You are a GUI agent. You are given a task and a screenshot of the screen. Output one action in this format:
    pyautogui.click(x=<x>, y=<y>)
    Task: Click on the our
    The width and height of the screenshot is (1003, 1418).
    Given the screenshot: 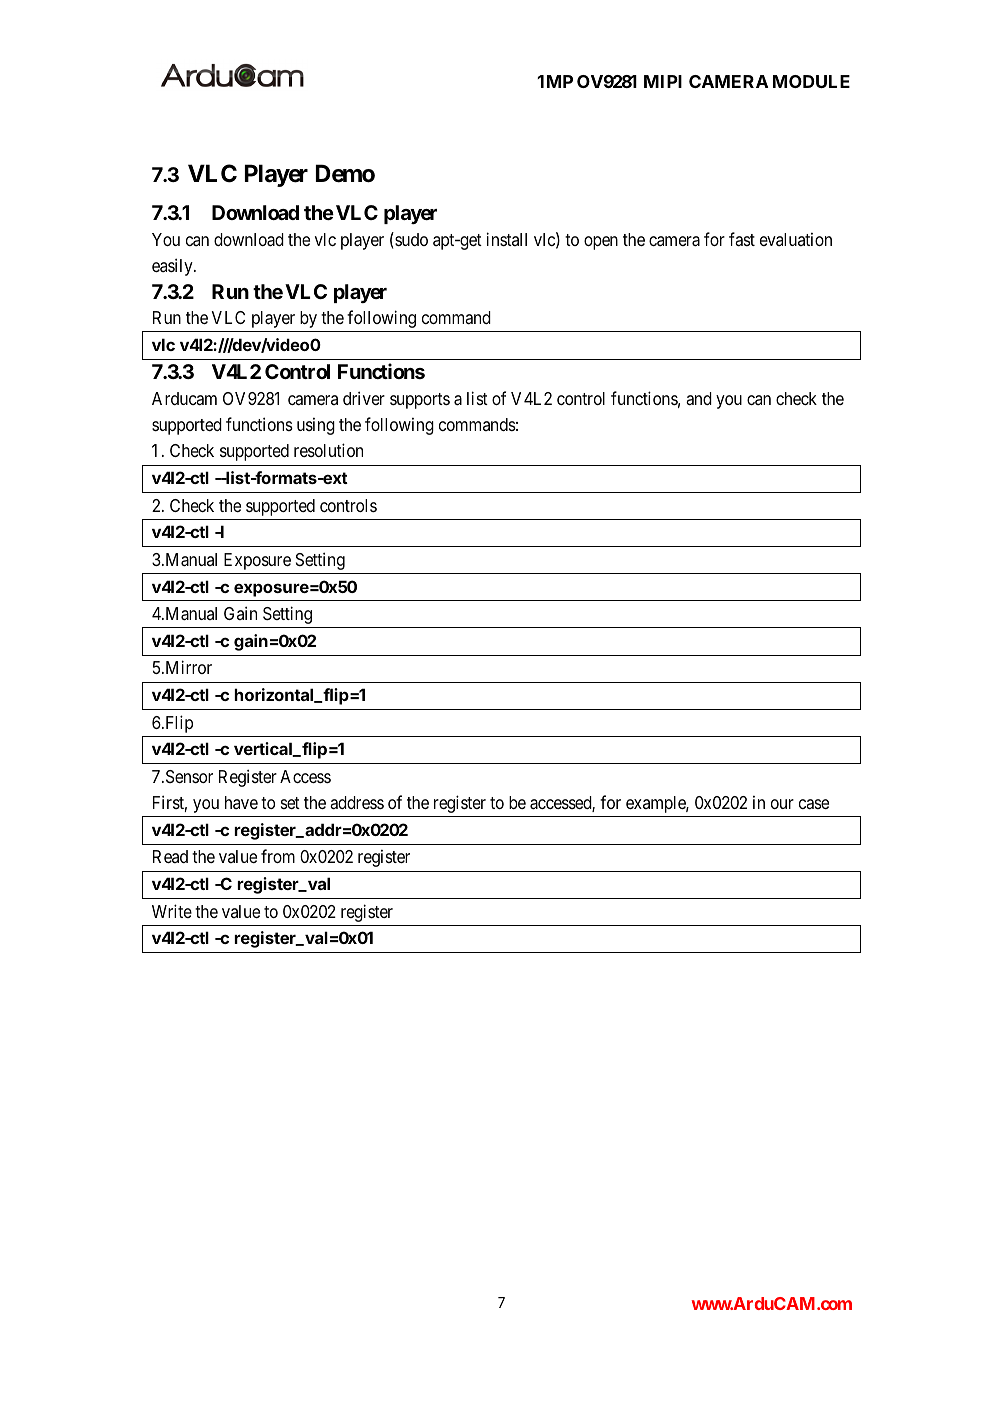 What is the action you would take?
    pyautogui.click(x=782, y=804)
